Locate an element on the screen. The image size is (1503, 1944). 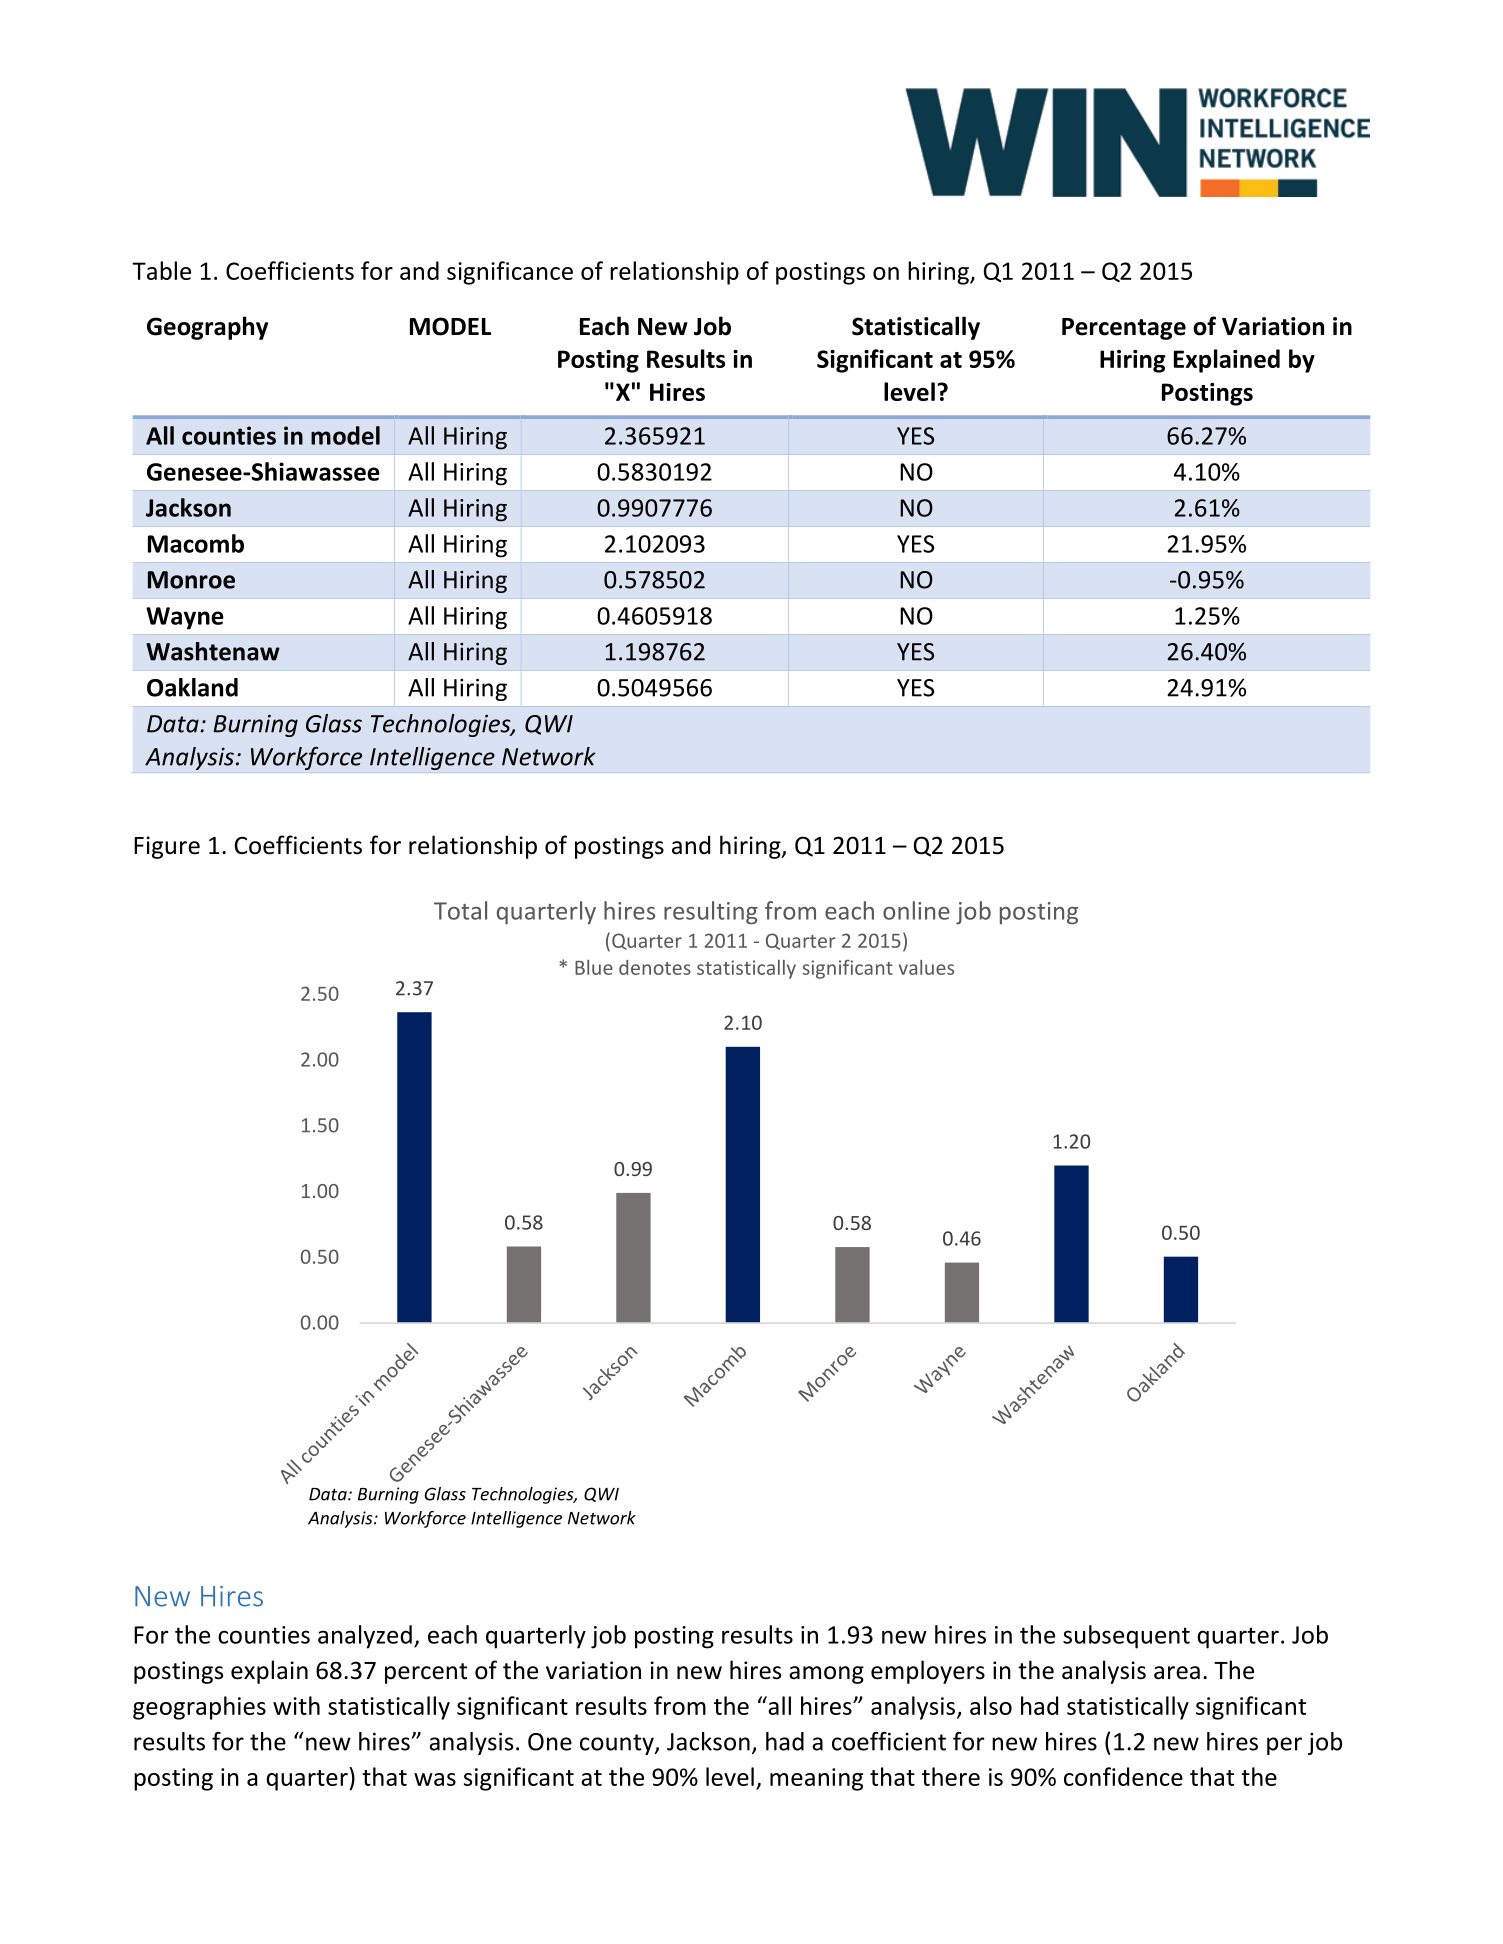
values is located at coordinates (926, 967).
